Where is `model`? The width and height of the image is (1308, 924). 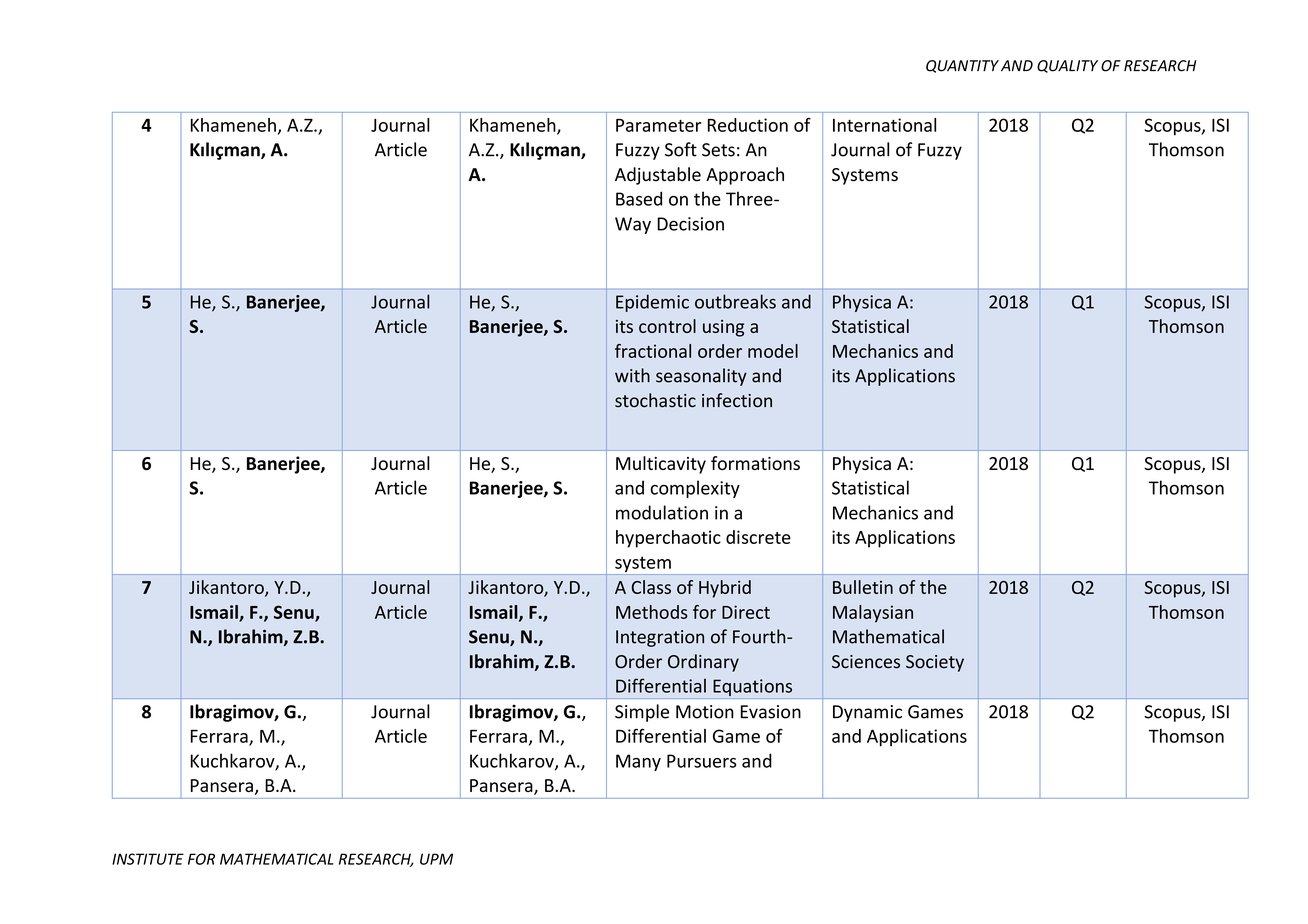 model is located at coordinates (773, 351).
